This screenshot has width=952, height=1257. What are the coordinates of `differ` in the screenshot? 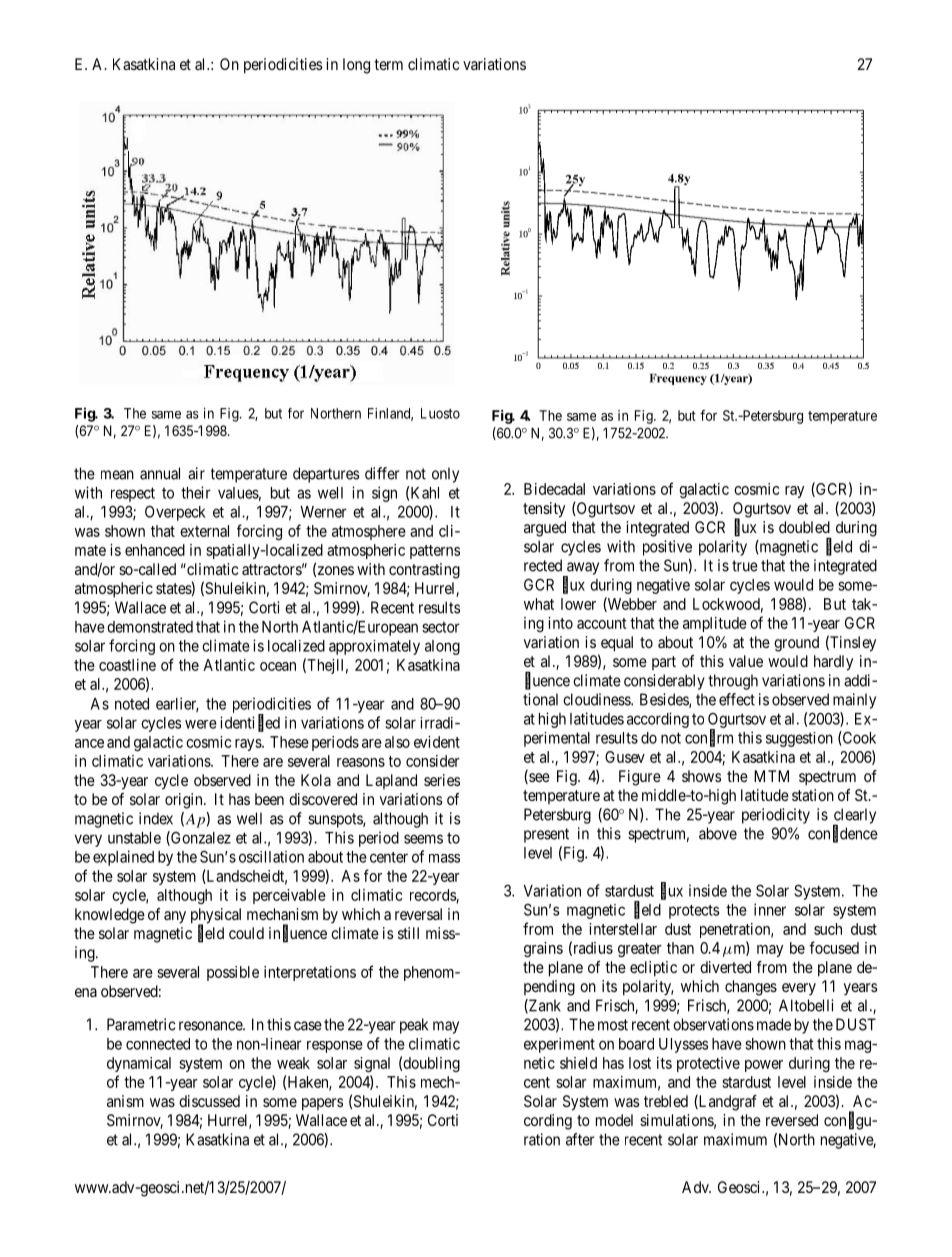 It's located at (382, 473).
